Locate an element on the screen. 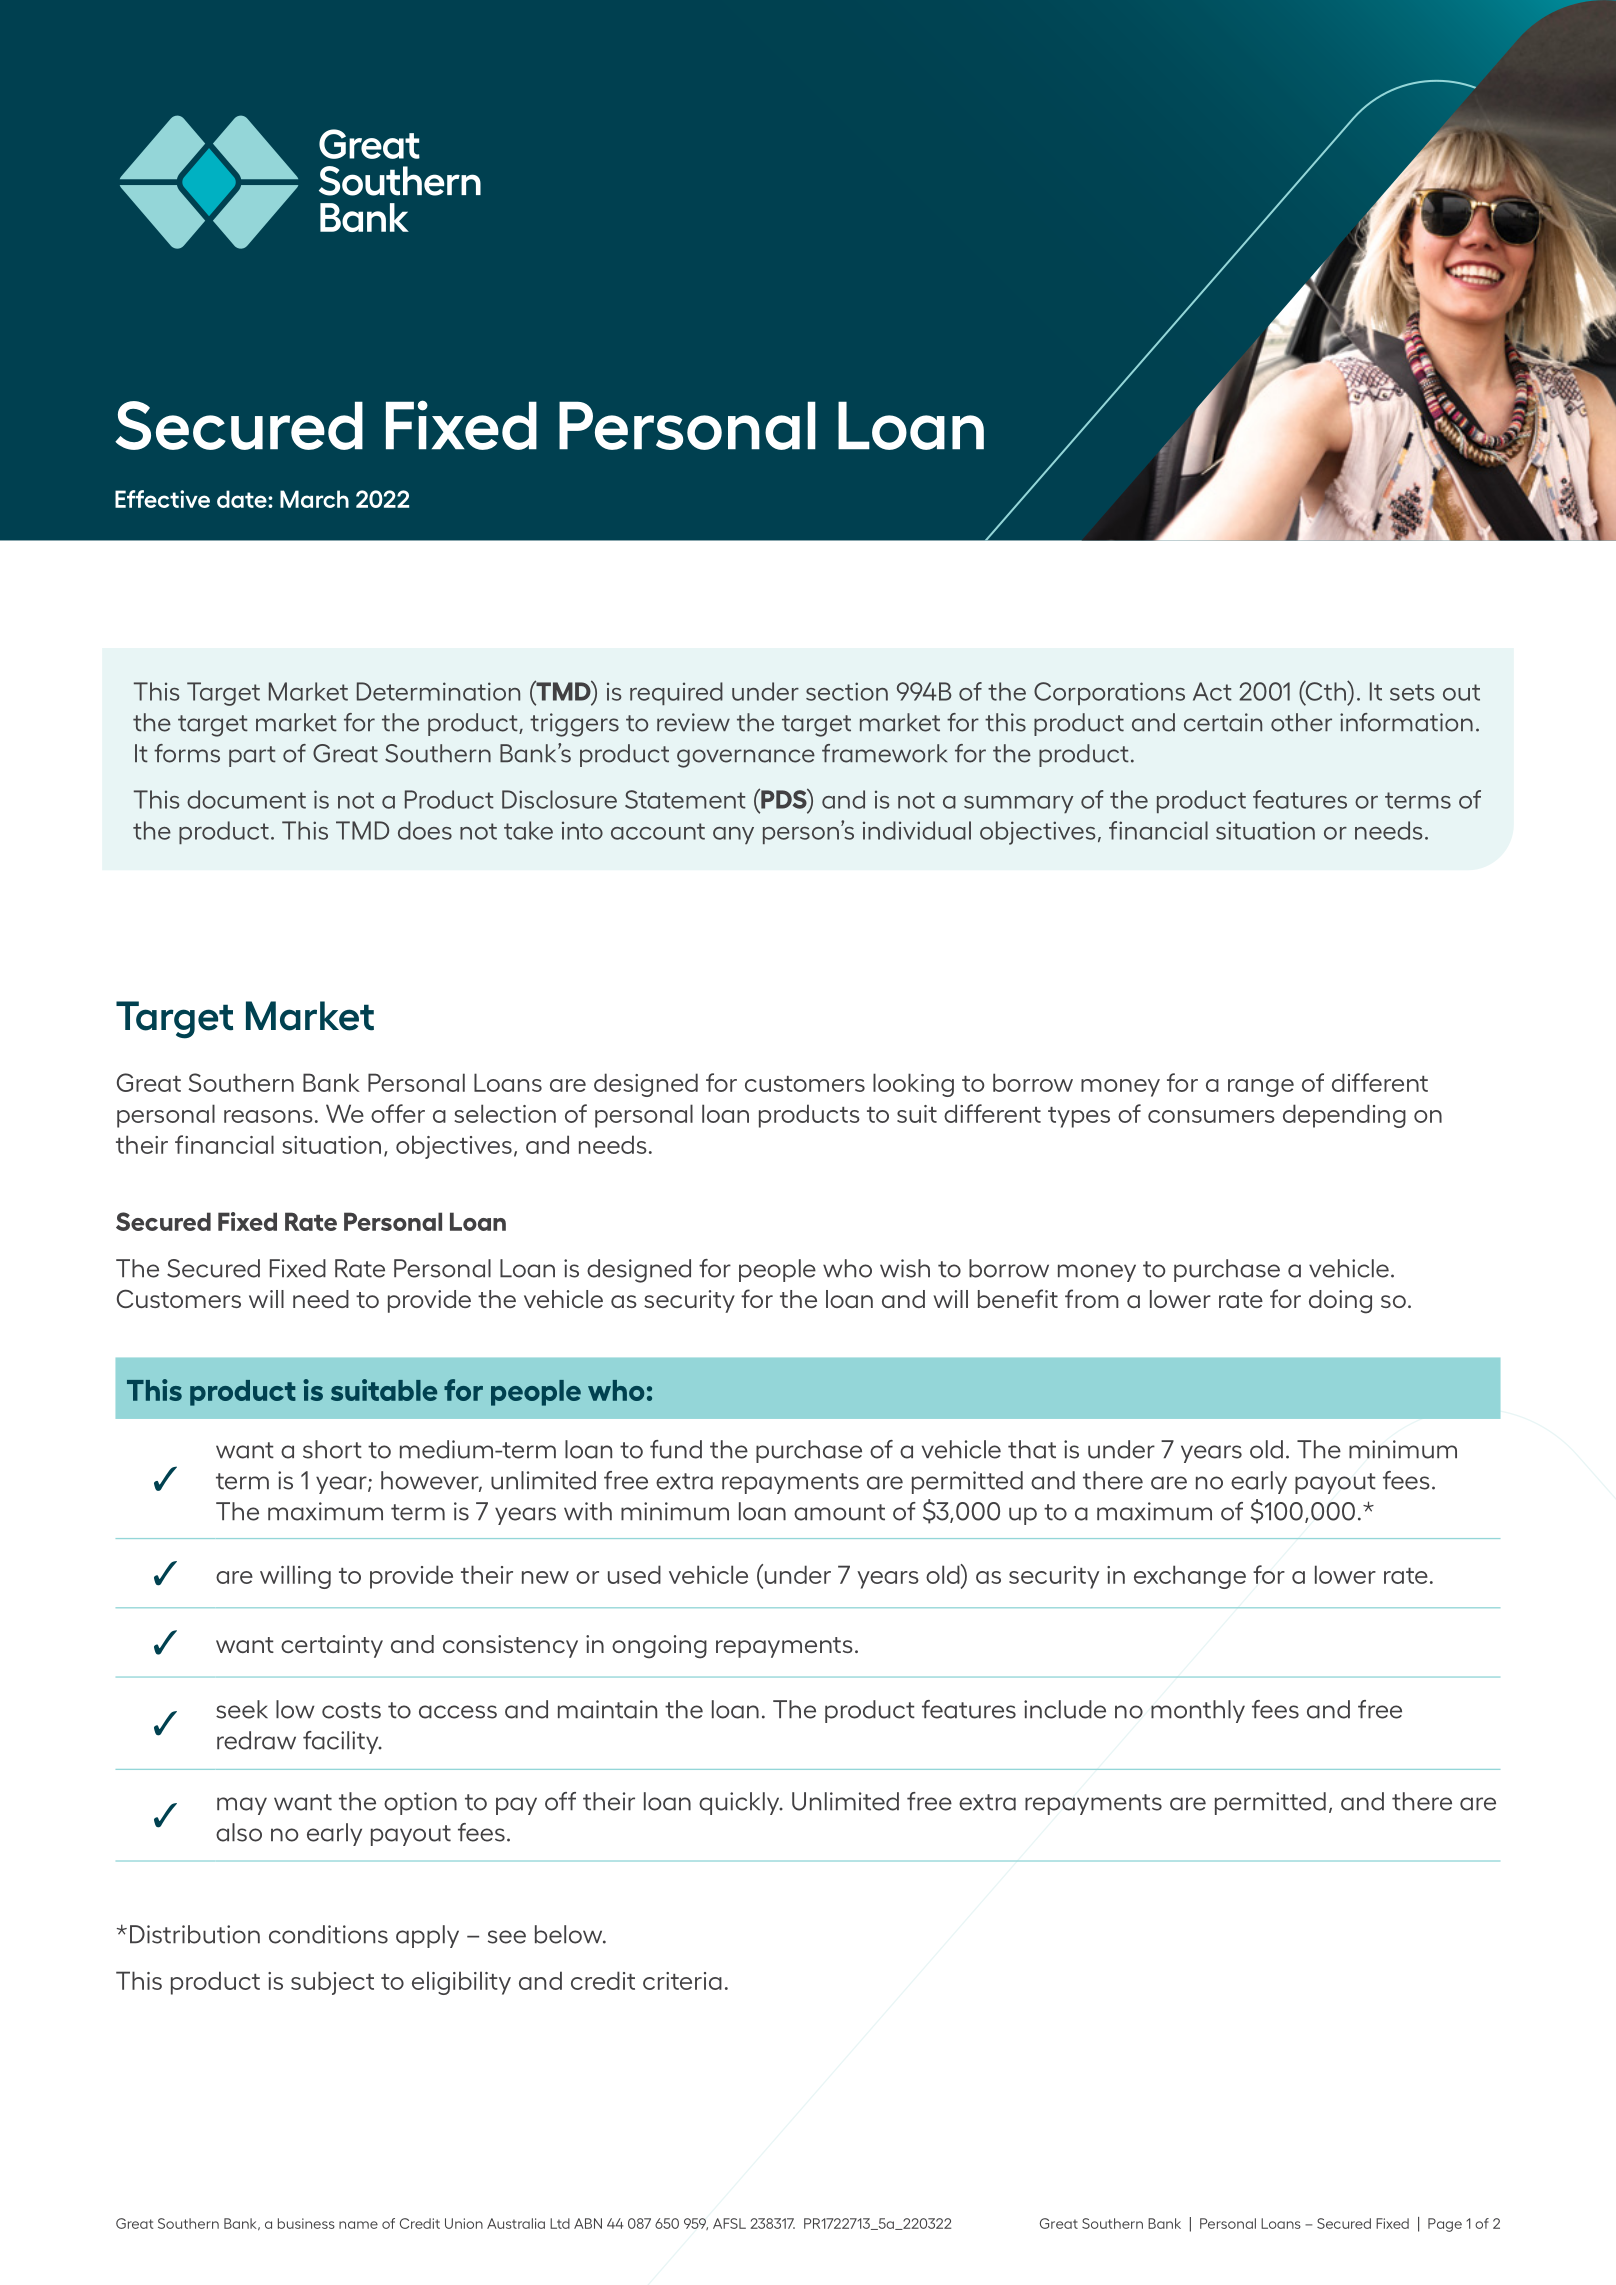 The height and width of the screenshot is (2285, 1616). looking is located at coordinates (913, 1085).
